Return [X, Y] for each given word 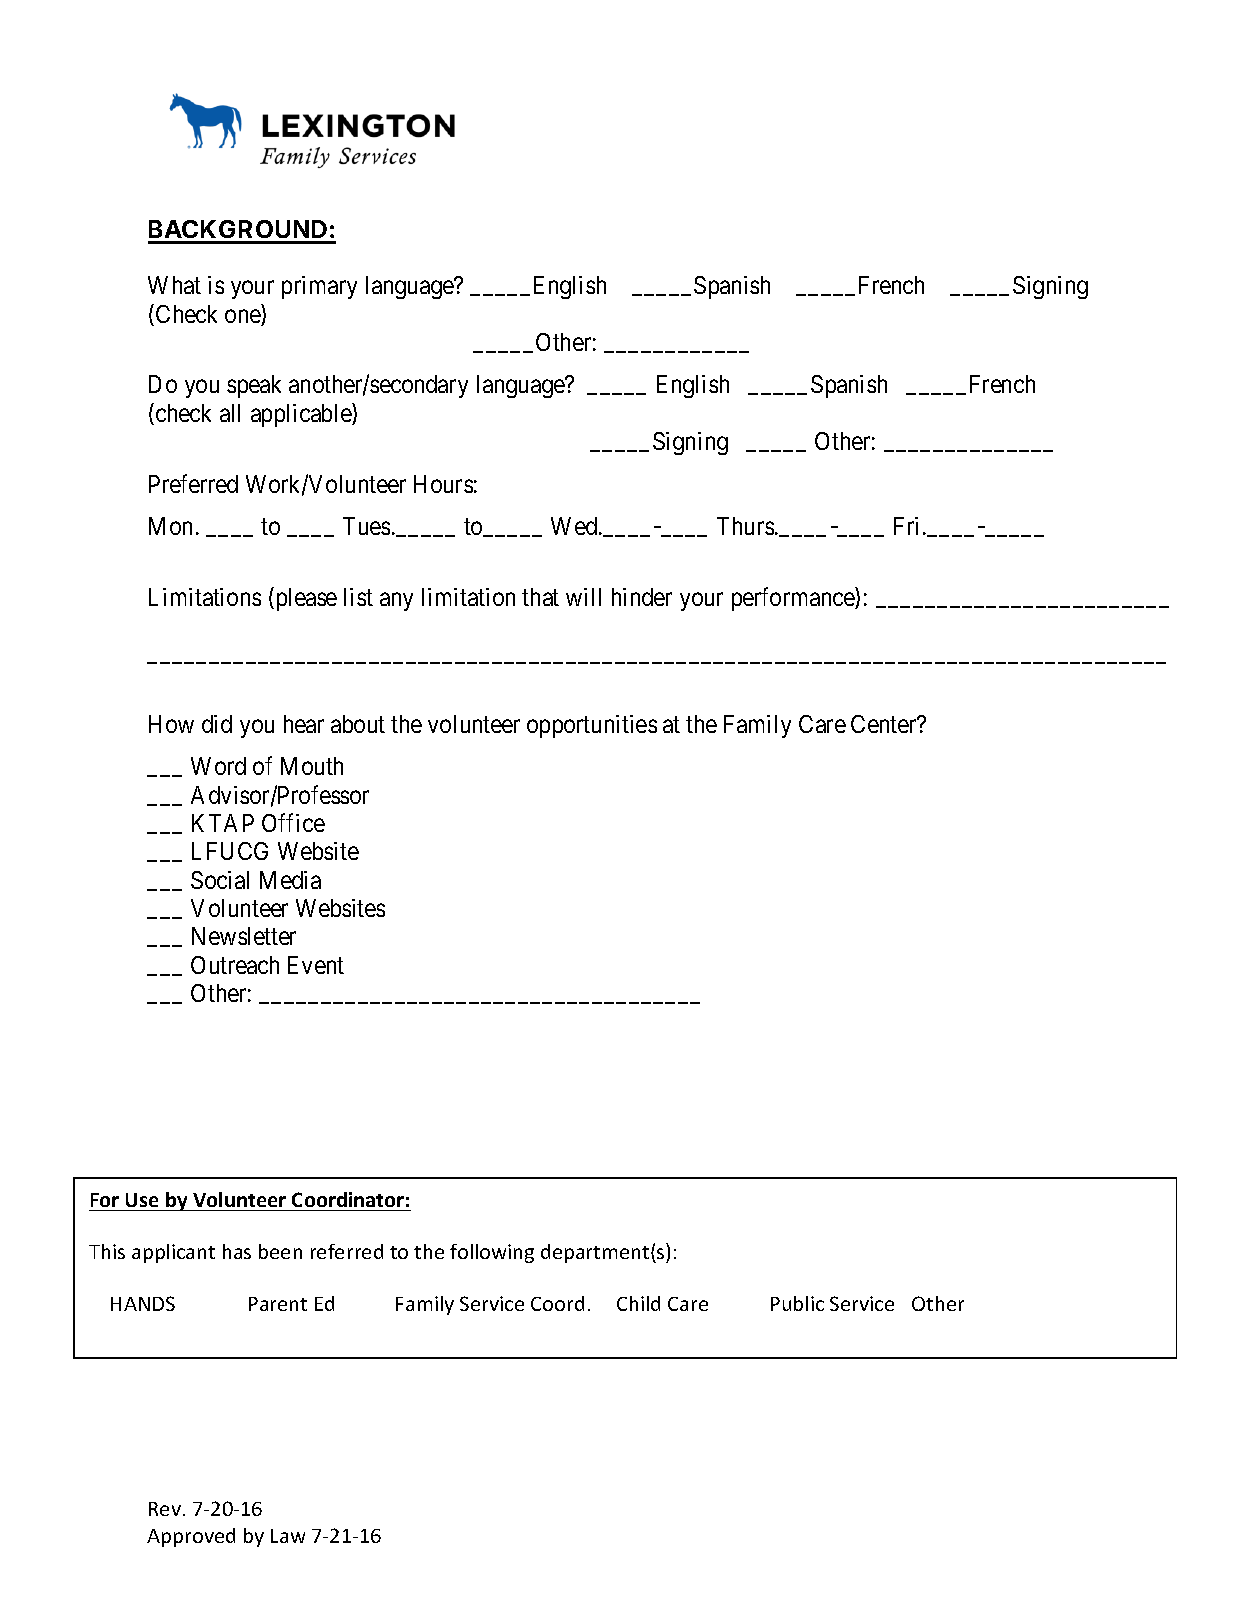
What [174, 285]
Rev [166, 1509]
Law [288, 1536]
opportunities [592, 726]
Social [220, 880]
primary [319, 287]
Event [316, 965]
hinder [642, 597]
